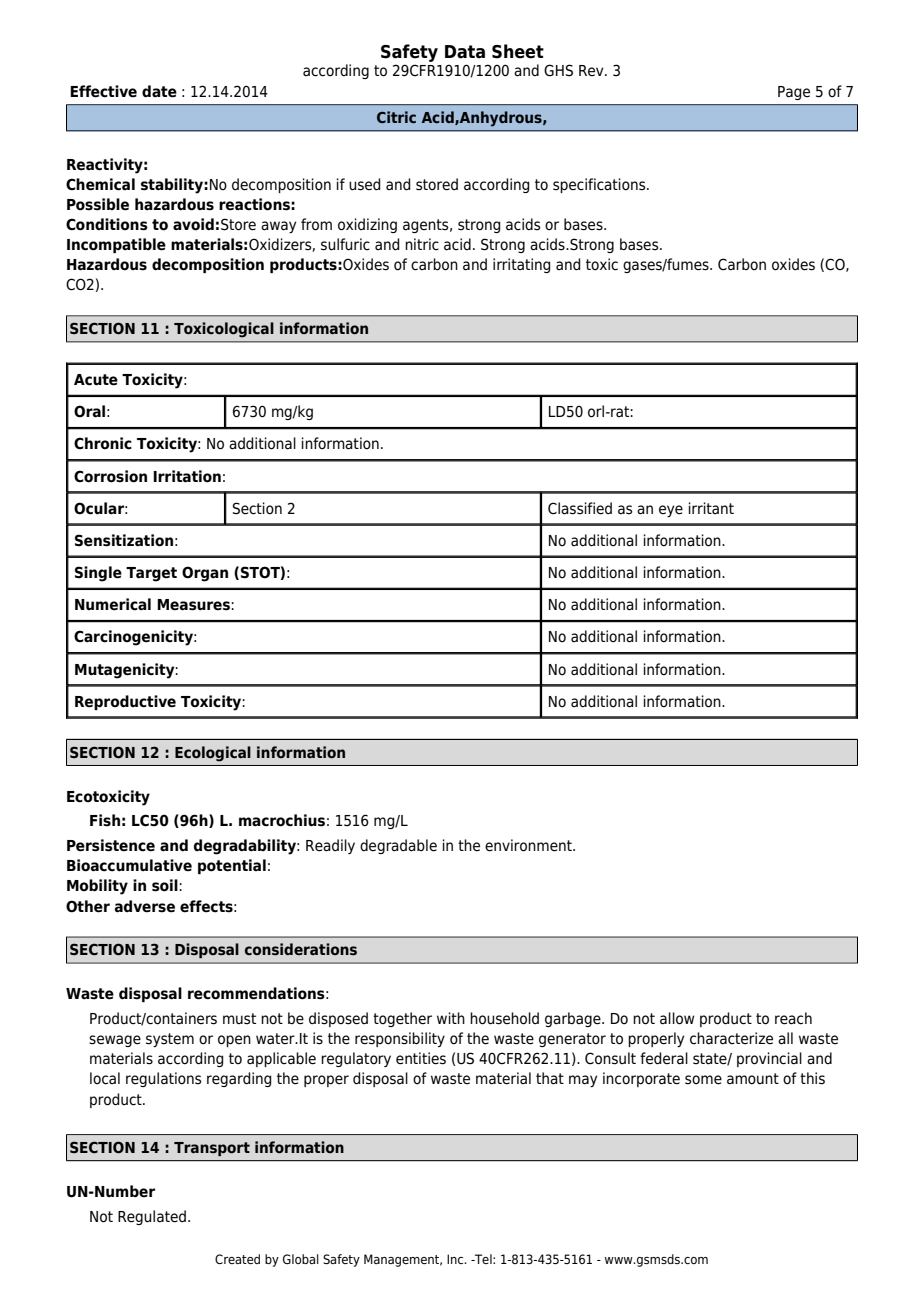 Image resolution: width=924 pixels, height=1308 pixels. I want to click on Data, so click(465, 52).
